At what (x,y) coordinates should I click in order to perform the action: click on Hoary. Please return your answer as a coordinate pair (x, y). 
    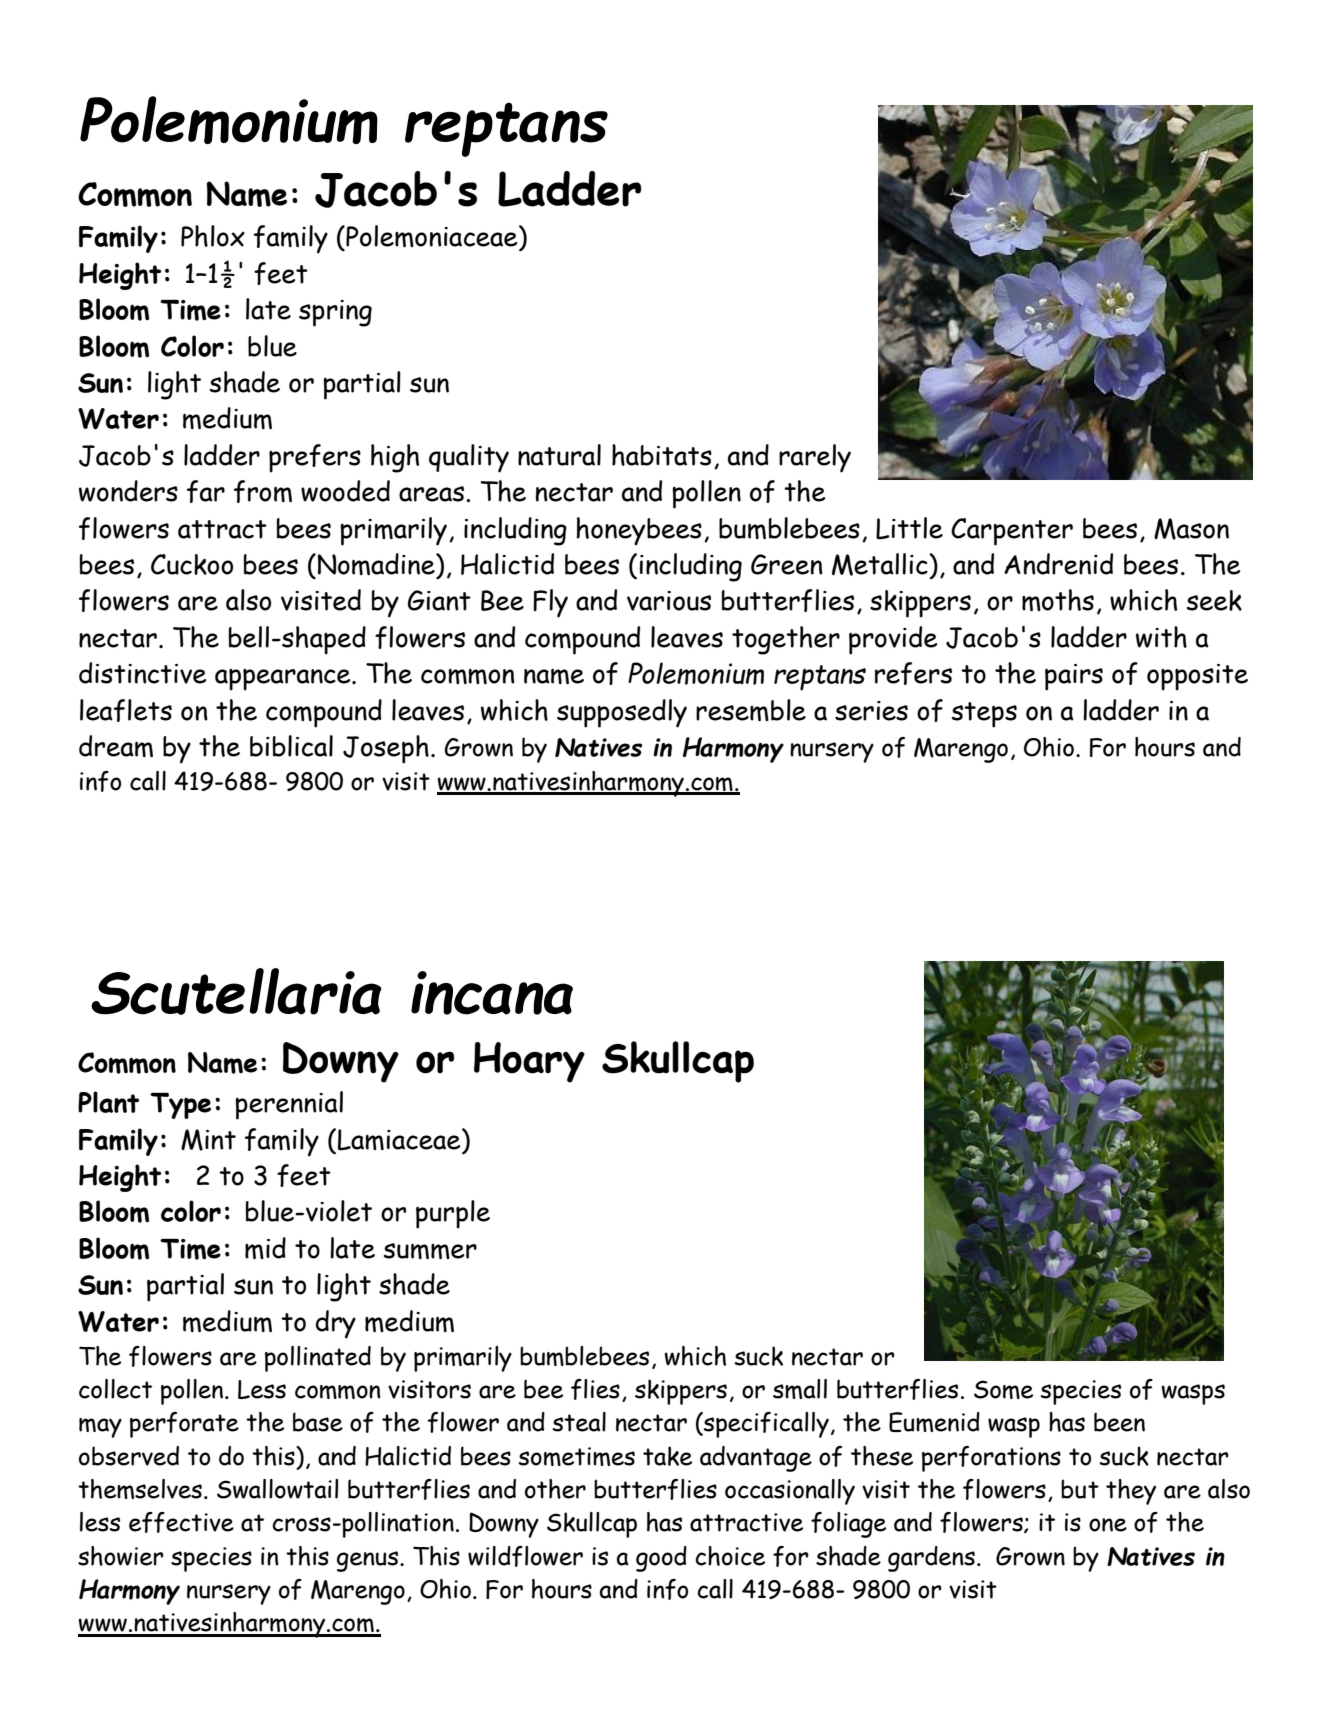
    Looking at the image, I should click on (529, 1062).
